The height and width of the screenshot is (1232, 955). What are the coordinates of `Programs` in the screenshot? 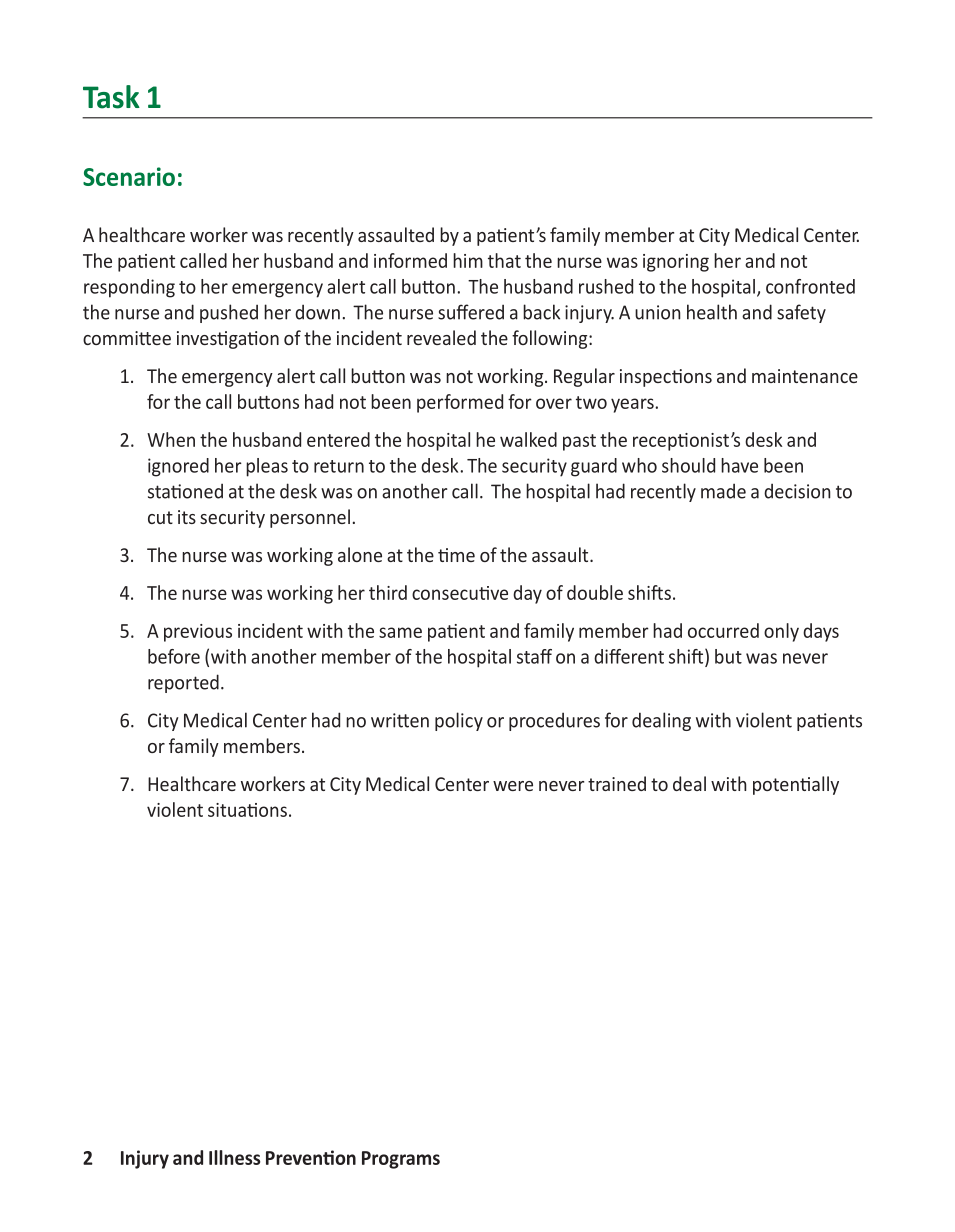 It's located at (401, 1160).
